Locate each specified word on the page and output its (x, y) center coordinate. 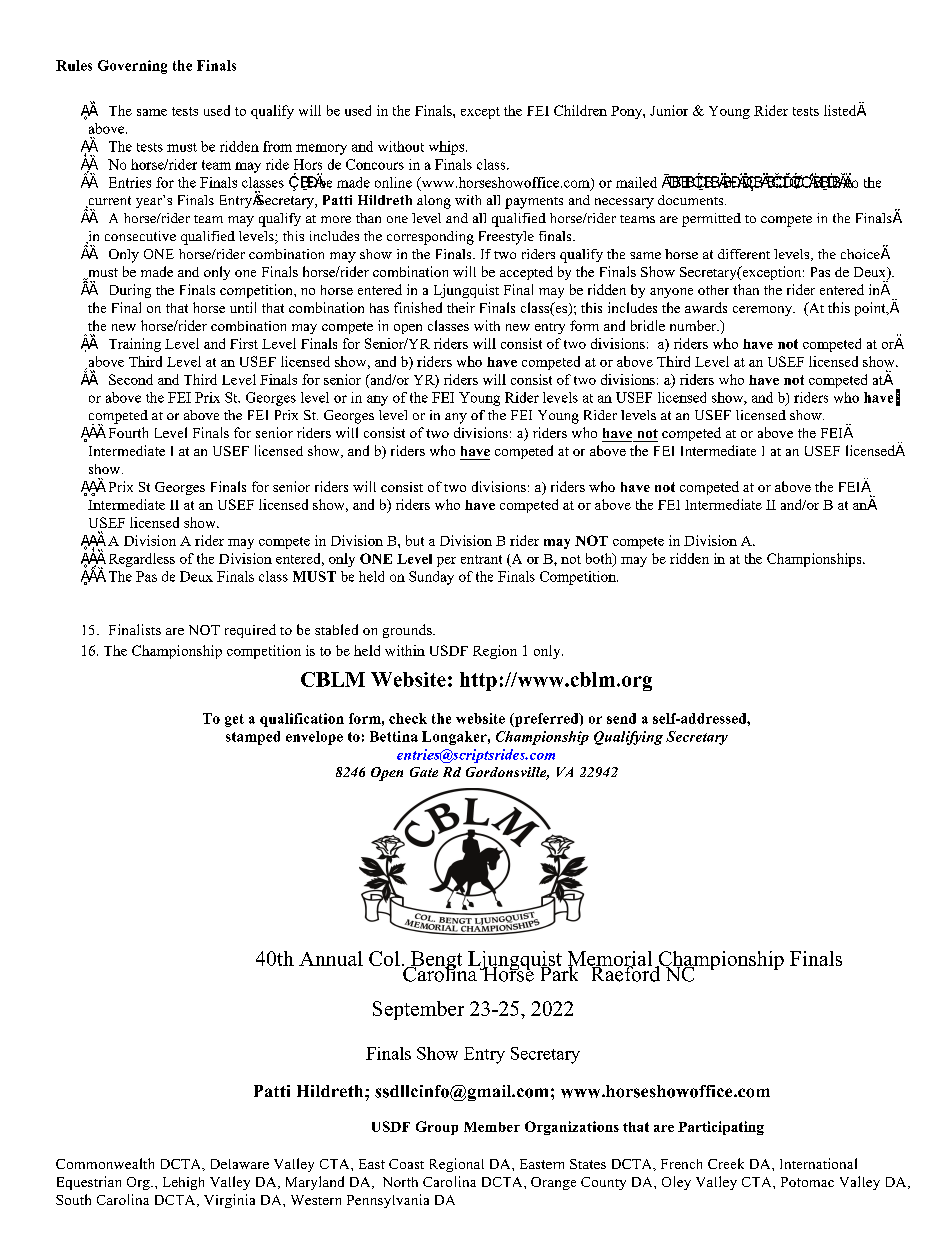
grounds (408, 631)
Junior (669, 110)
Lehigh (183, 1183)
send (621, 718)
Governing (132, 67)
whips (448, 148)
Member (492, 1127)
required (250, 631)
